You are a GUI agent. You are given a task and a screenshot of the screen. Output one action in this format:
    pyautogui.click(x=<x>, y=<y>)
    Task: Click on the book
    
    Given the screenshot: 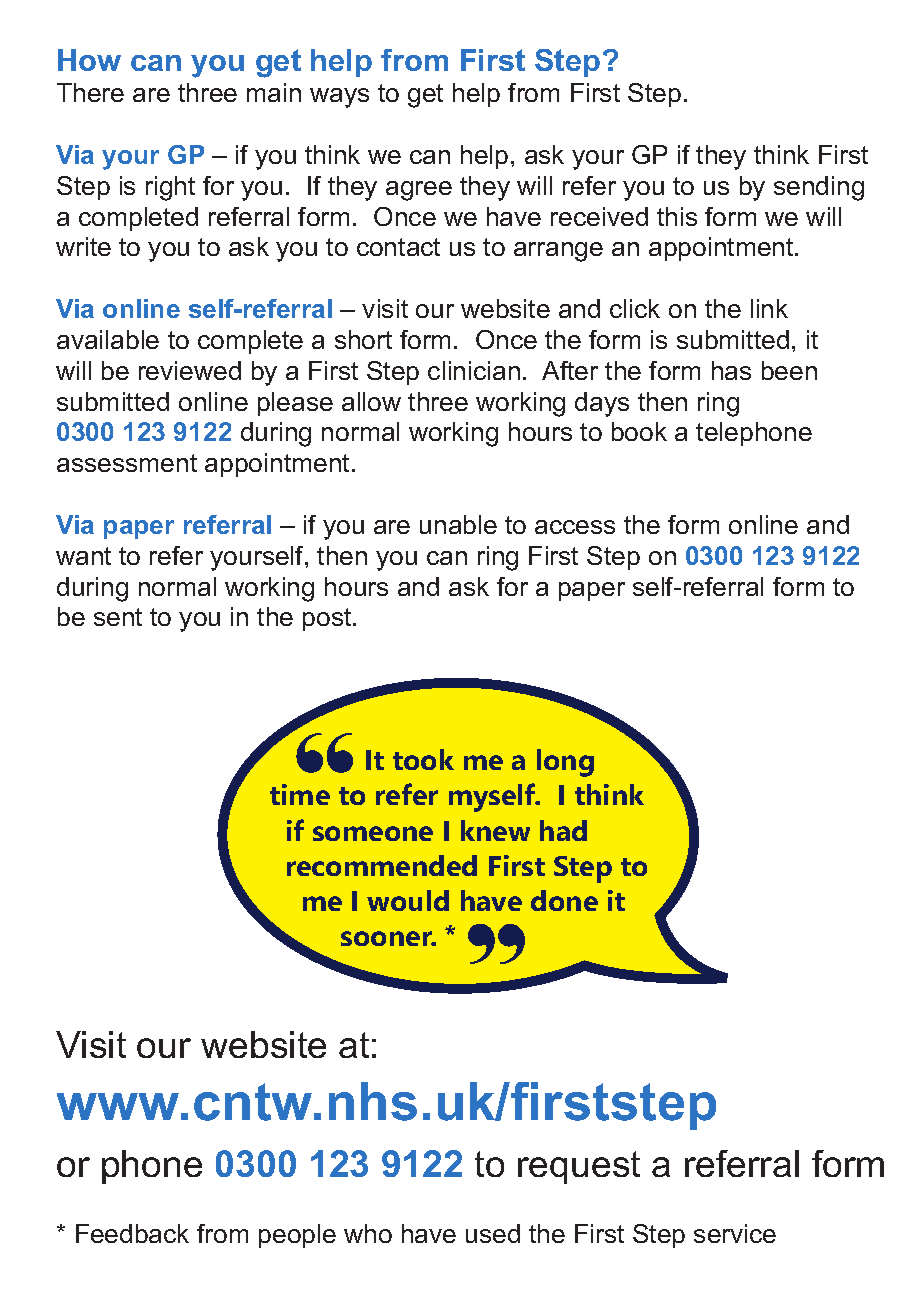 What is the action you would take?
    pyautogui.click(x=639, y=431)
